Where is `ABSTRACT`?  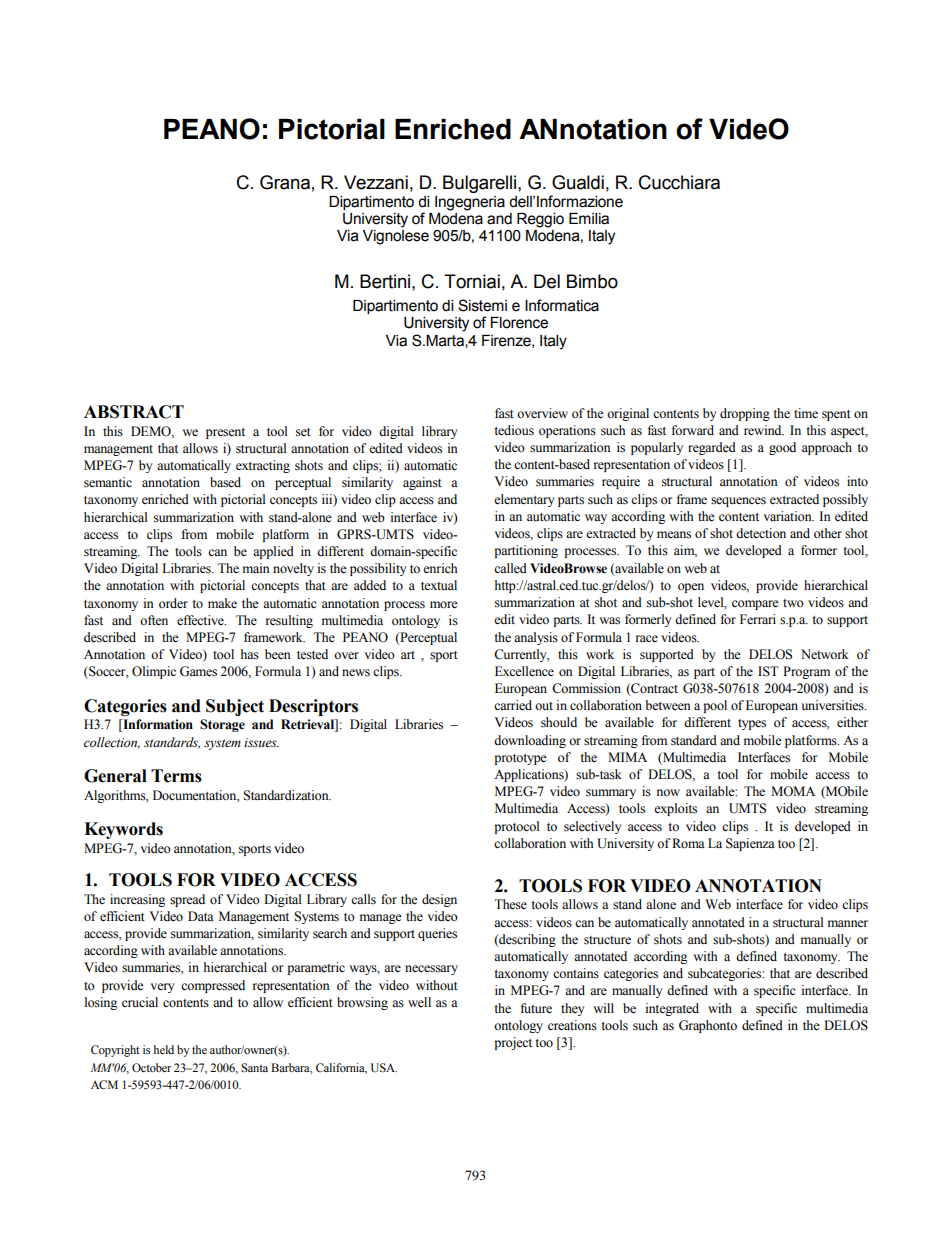 ABSTRACT is located at coordinates (134, 412).
